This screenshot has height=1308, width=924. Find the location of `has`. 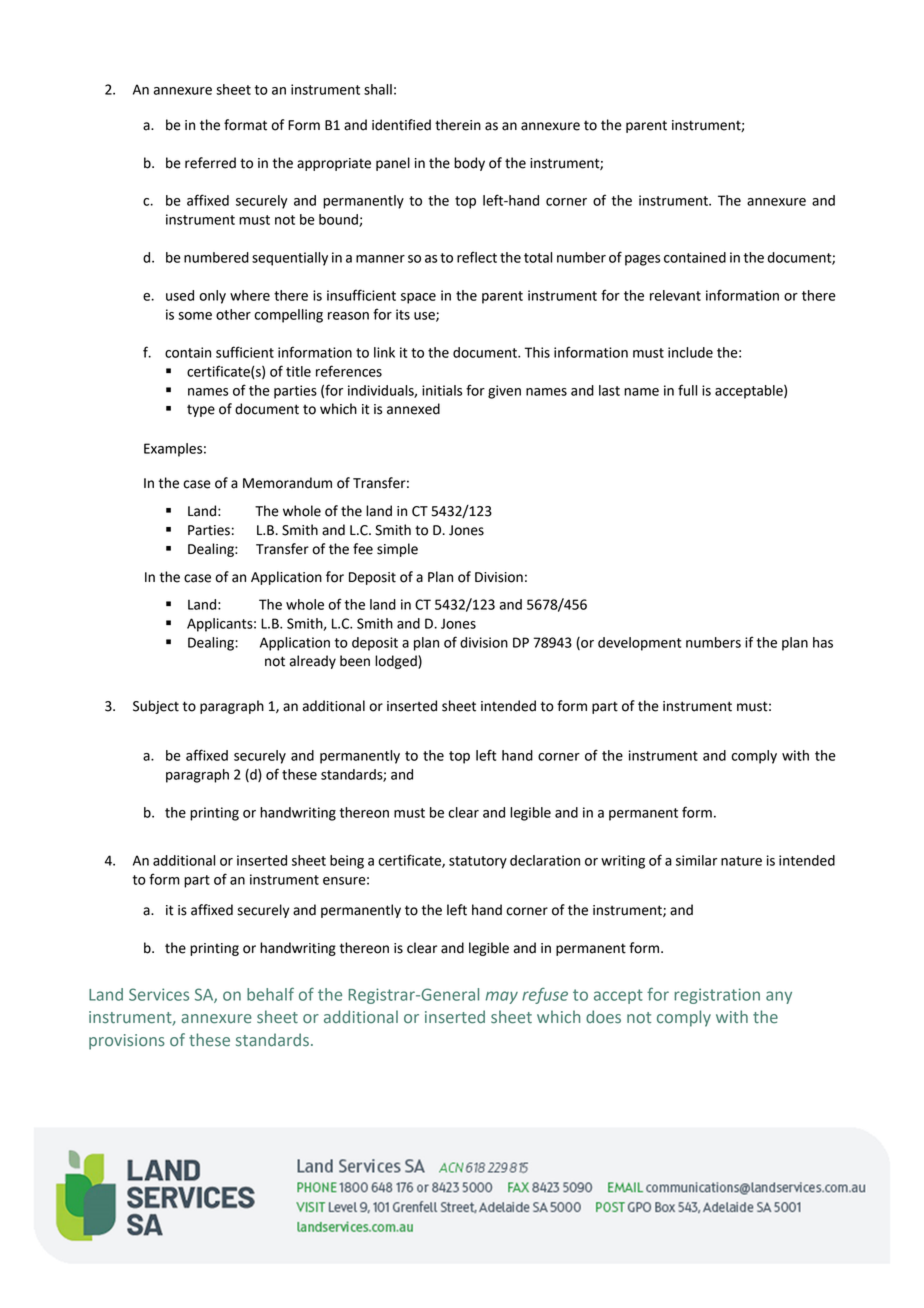

has is located at coordinates (823, 642).
